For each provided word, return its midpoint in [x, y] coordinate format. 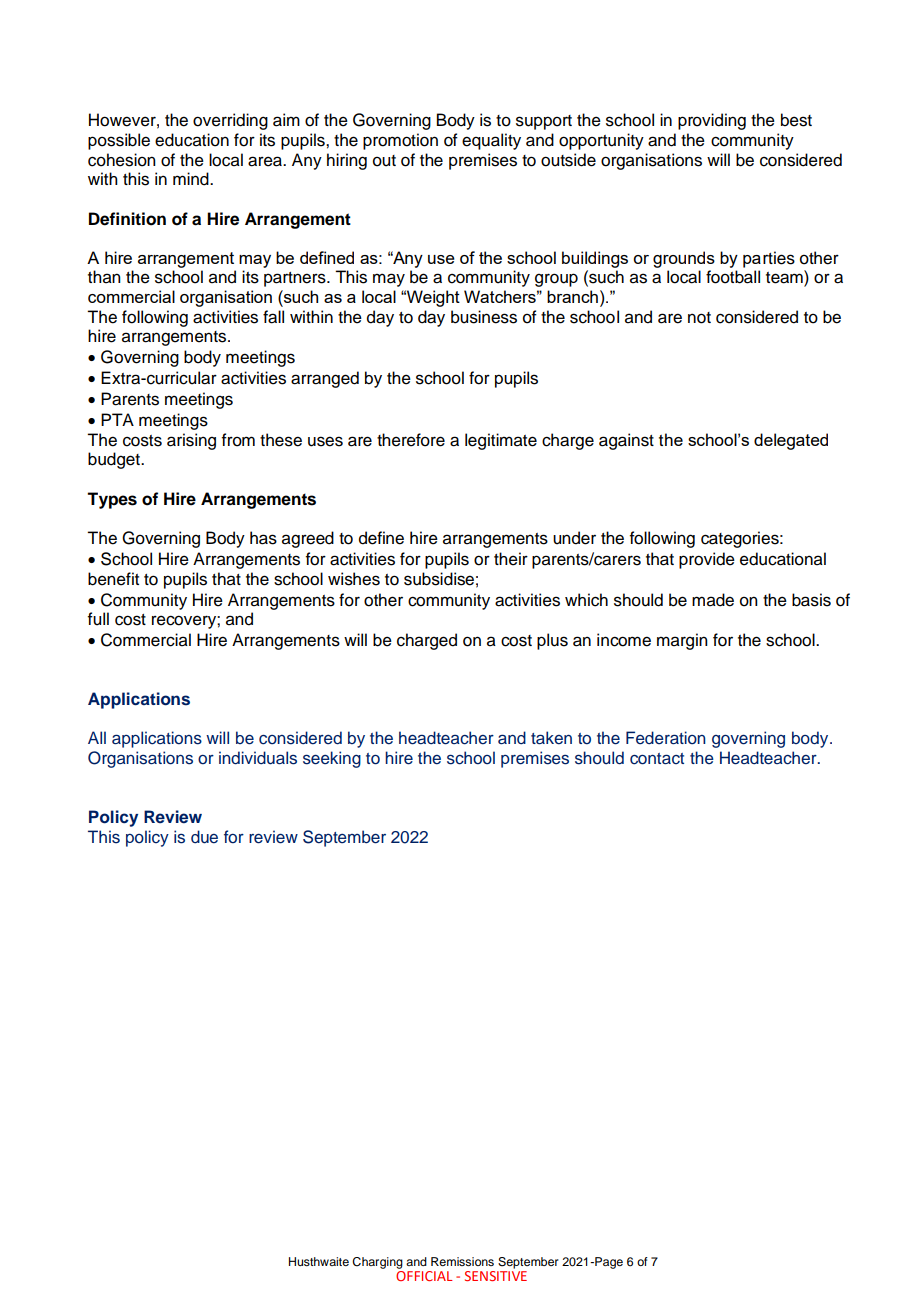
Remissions [462, 1261]
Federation [666, 738]
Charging [377, 1263]
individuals [258, 758]
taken [551, 738]
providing [712, 121]
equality [491, 141]
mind [192, 179]
